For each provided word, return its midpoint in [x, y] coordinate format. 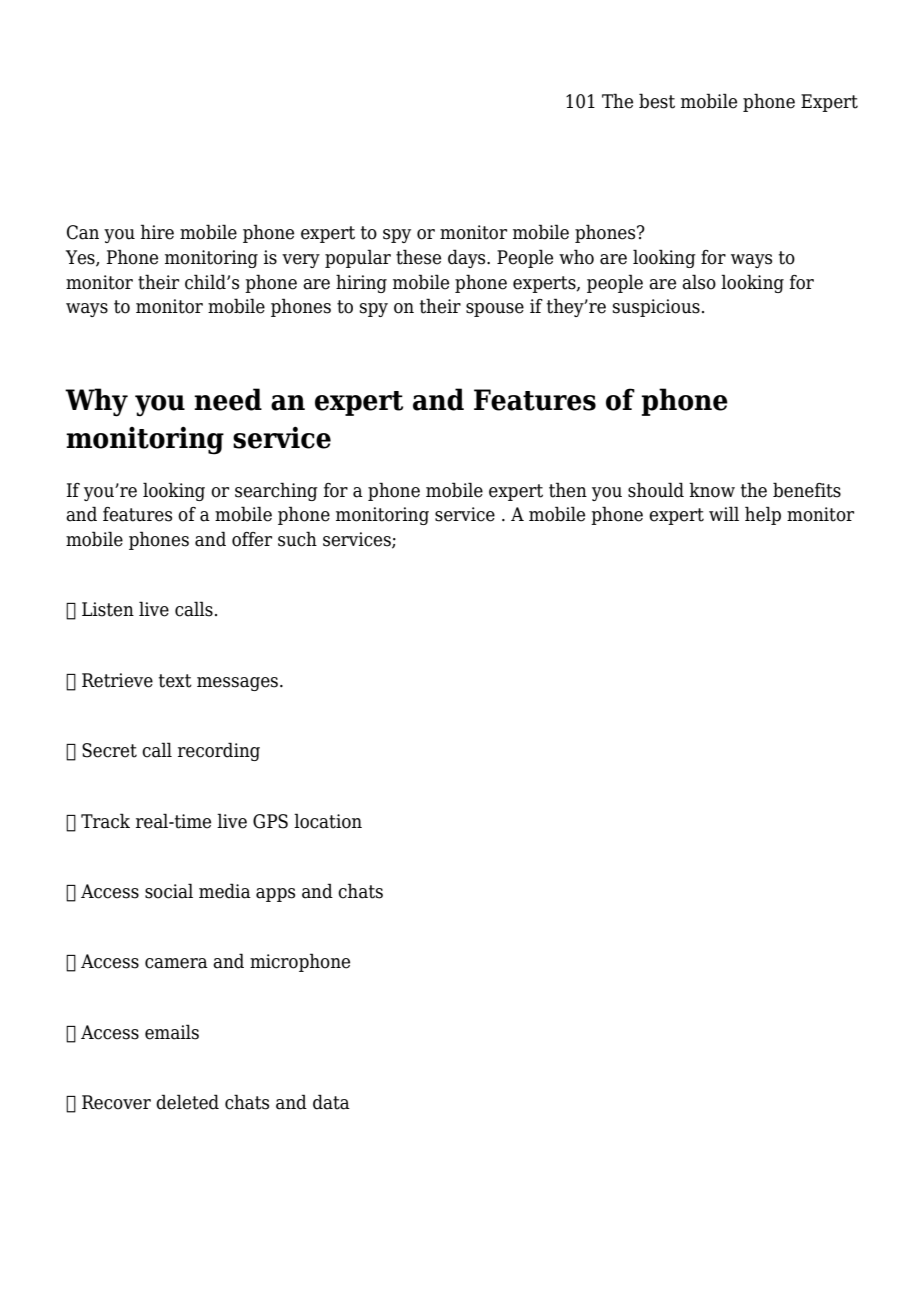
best [657, 101]
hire [157, 232]
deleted [187, 1102]
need [228, 399]
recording [219, 751]
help [763, 515]
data [331, 1102]
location [328, 821]
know [712, 490]
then [568, 490]
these [418, 257]
